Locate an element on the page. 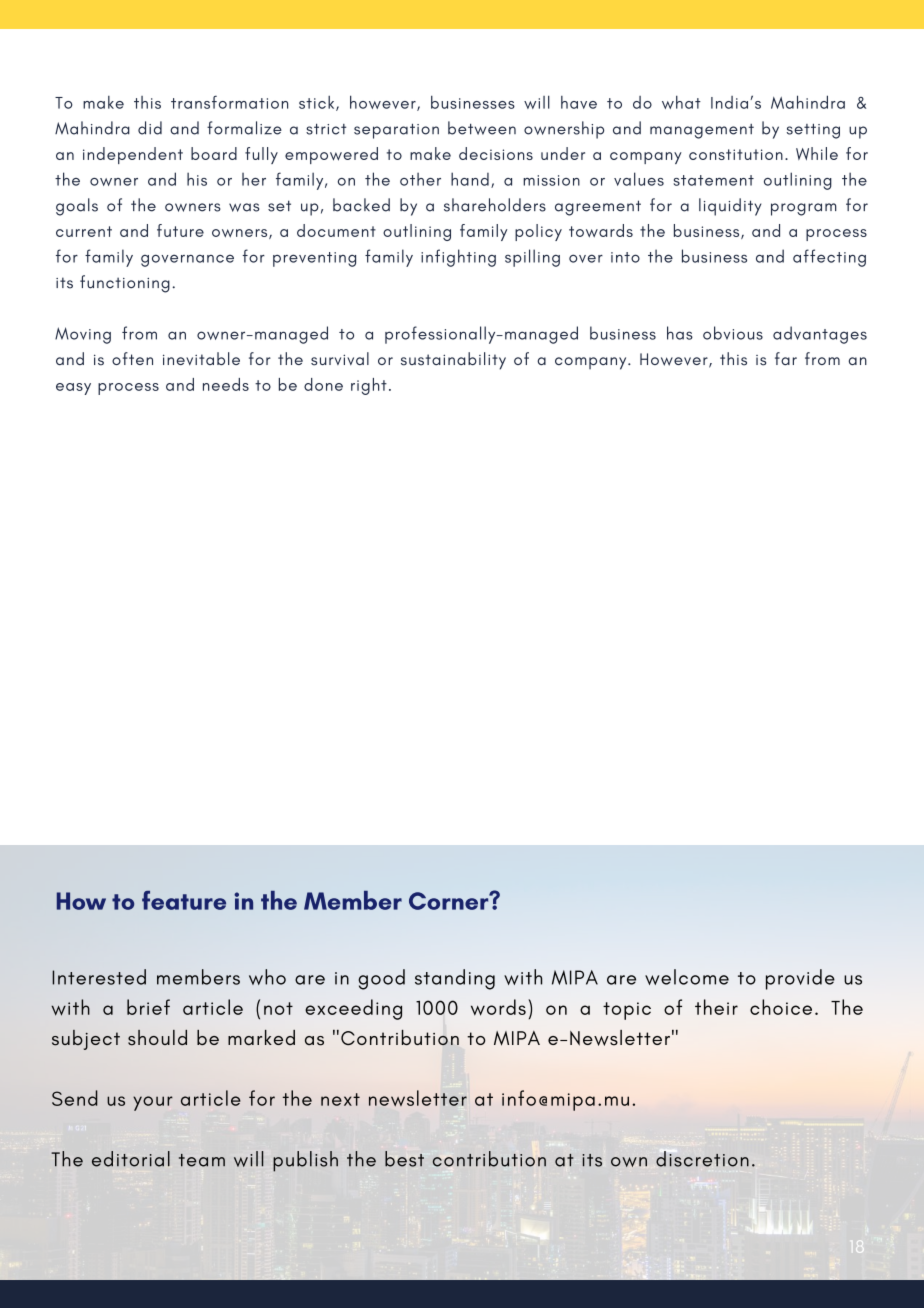 The height and width of the page is (1308, 924). between is located at coordinates (482, 128).
